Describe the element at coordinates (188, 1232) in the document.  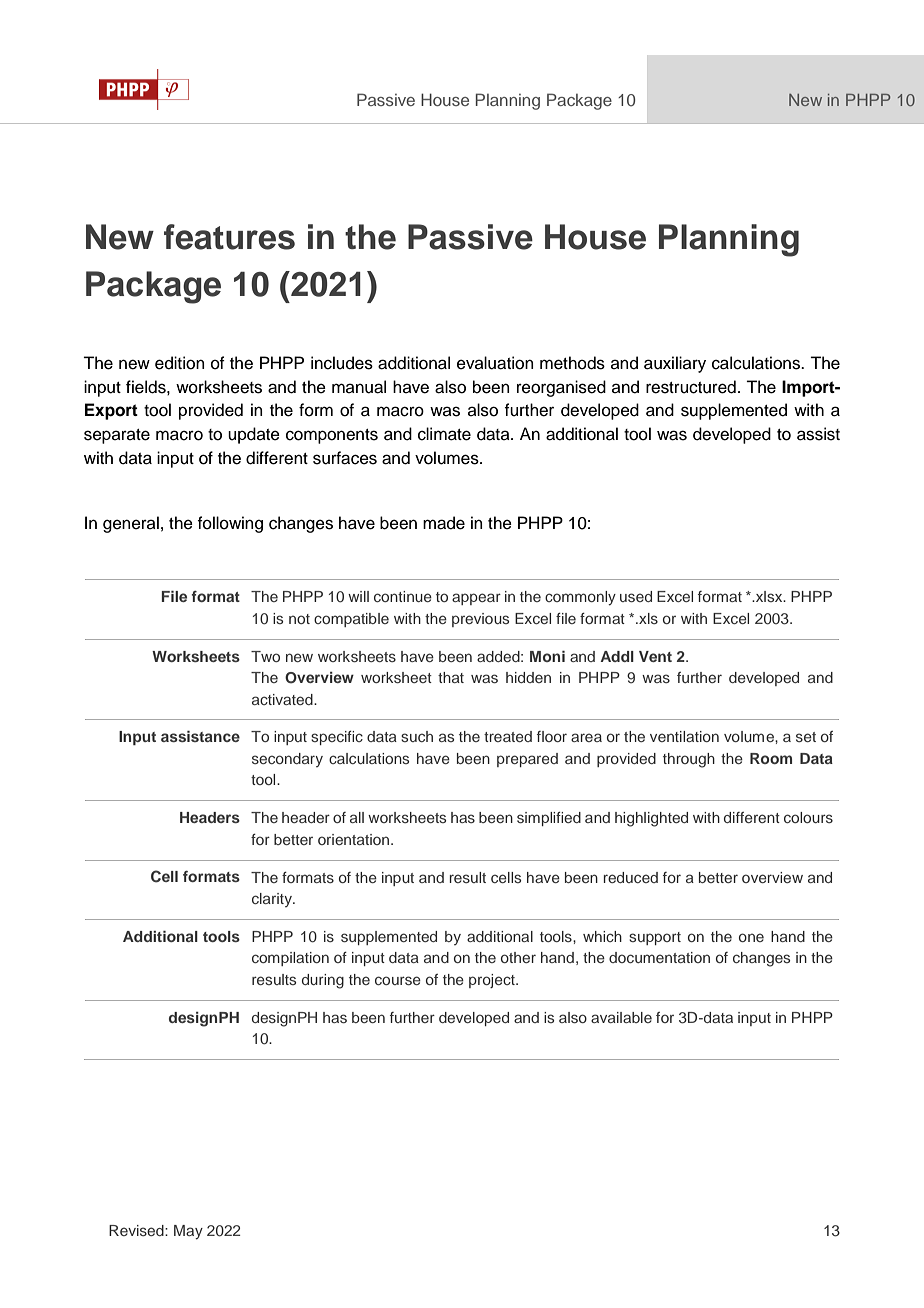
I see `May` at that location.
